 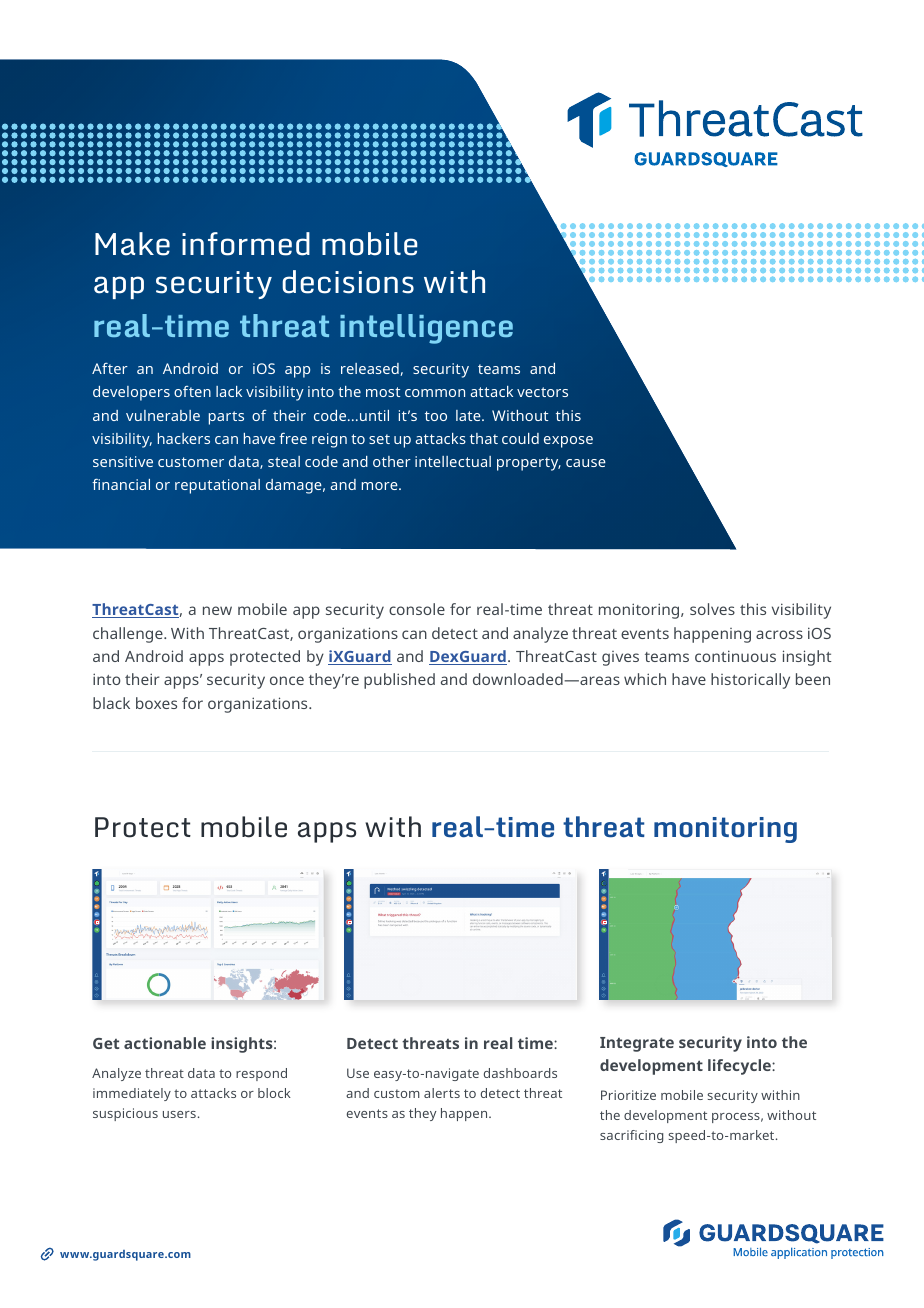 I want to click on reputational, so click(x=217, y=486).
